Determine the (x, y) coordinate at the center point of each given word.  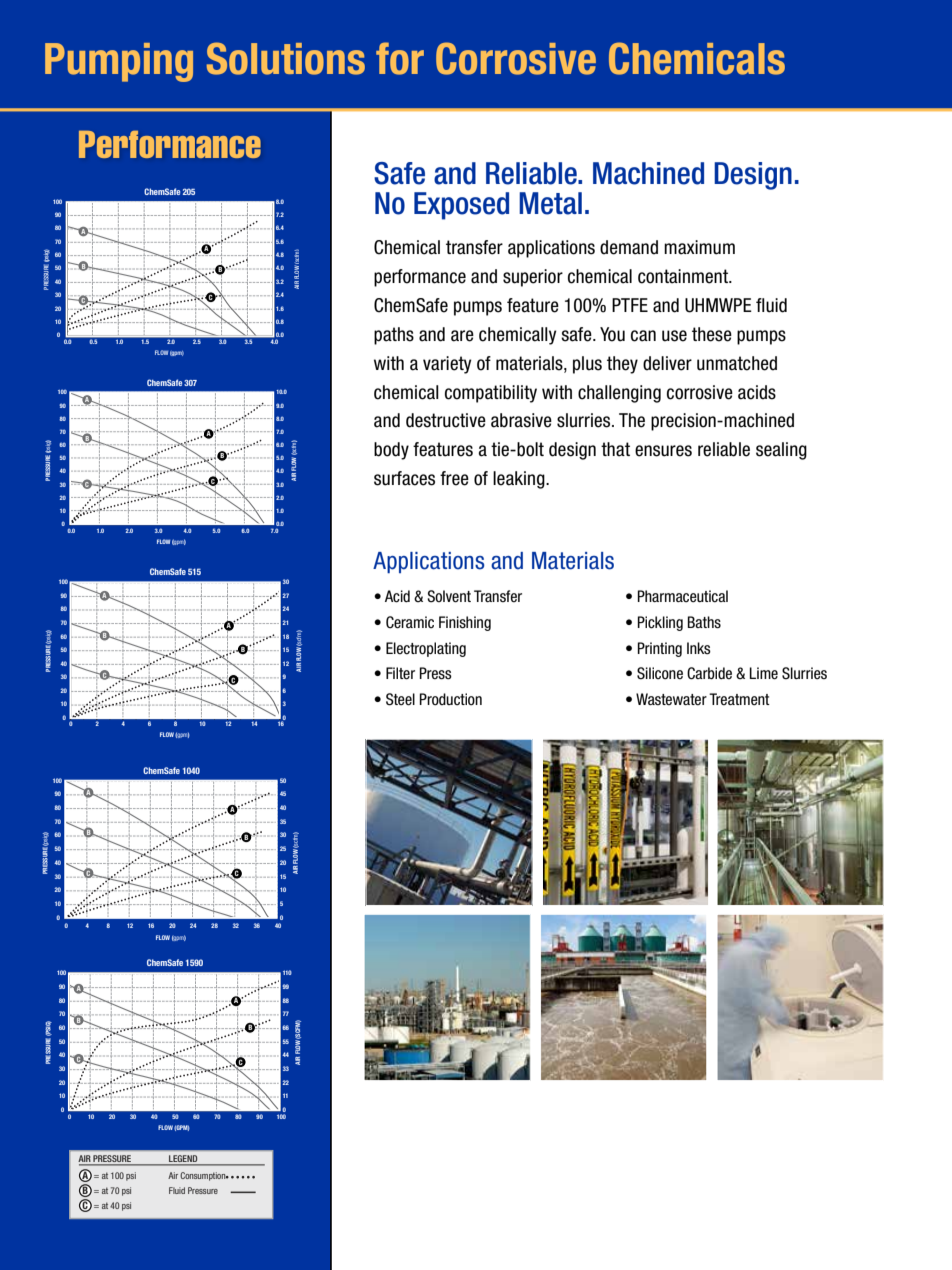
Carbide (709, 673)
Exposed (461, 206)
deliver (667, 363)
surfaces (404, 478)
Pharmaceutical (683, 596)
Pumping (119, 62)
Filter (400, 673)
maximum (699, 247)
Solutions (286, 58)
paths (394, 336)
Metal (550, 203)
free (454, 478)
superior (533, 278)
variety (447, 365)
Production (451, 699)
